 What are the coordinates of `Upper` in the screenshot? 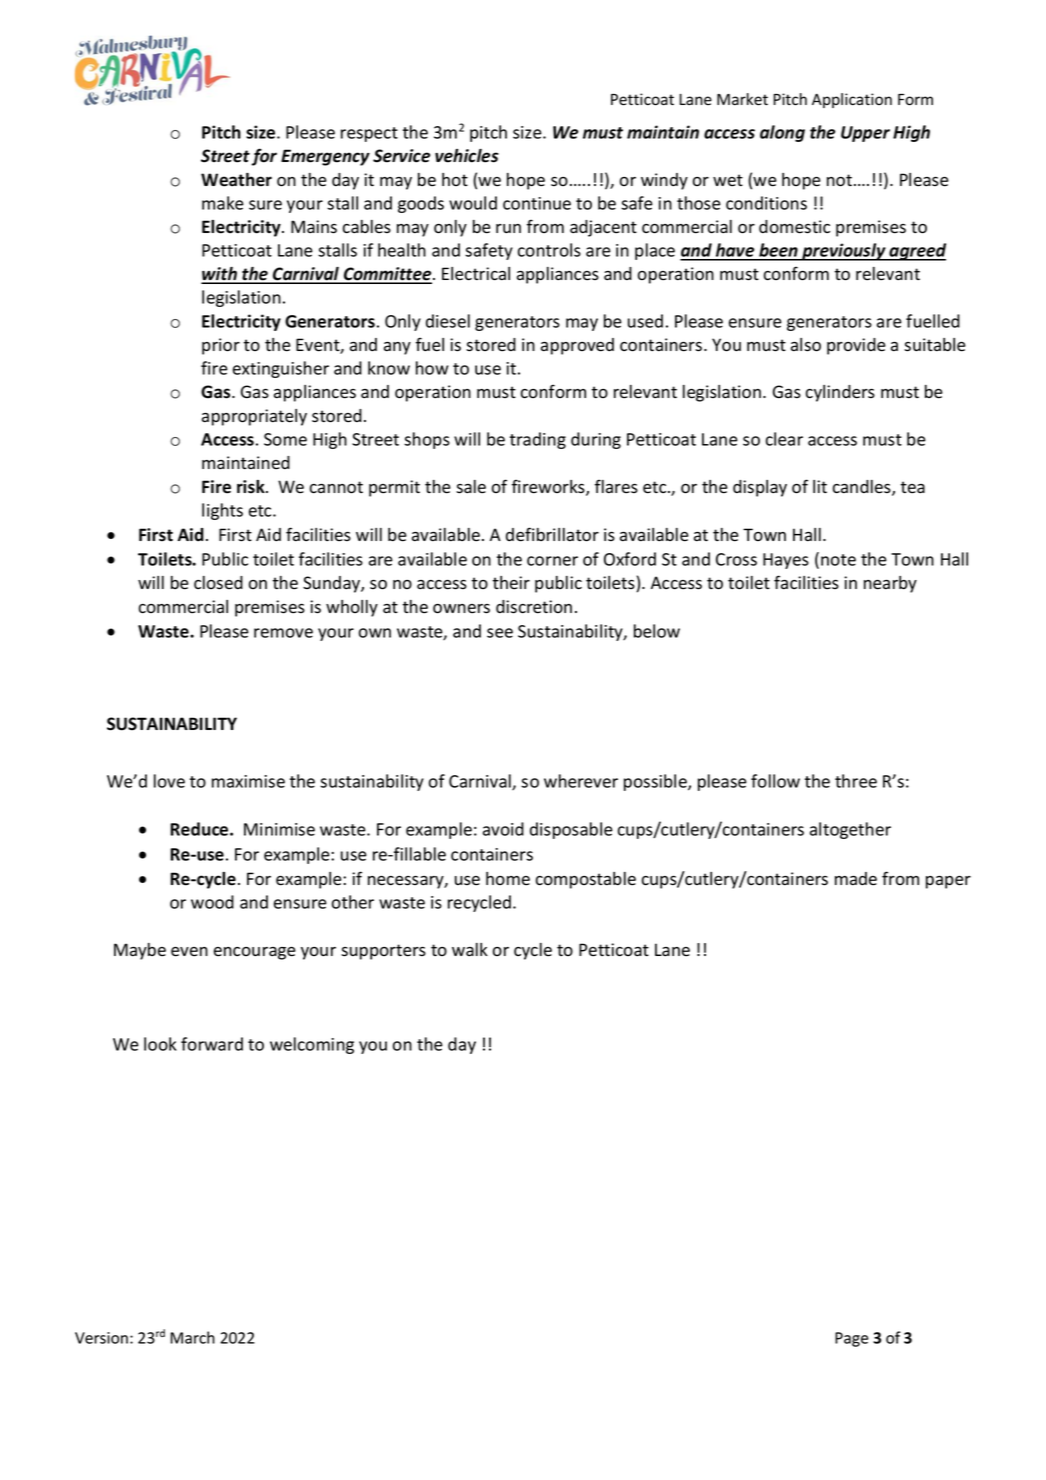 It's located at (865, 134).
